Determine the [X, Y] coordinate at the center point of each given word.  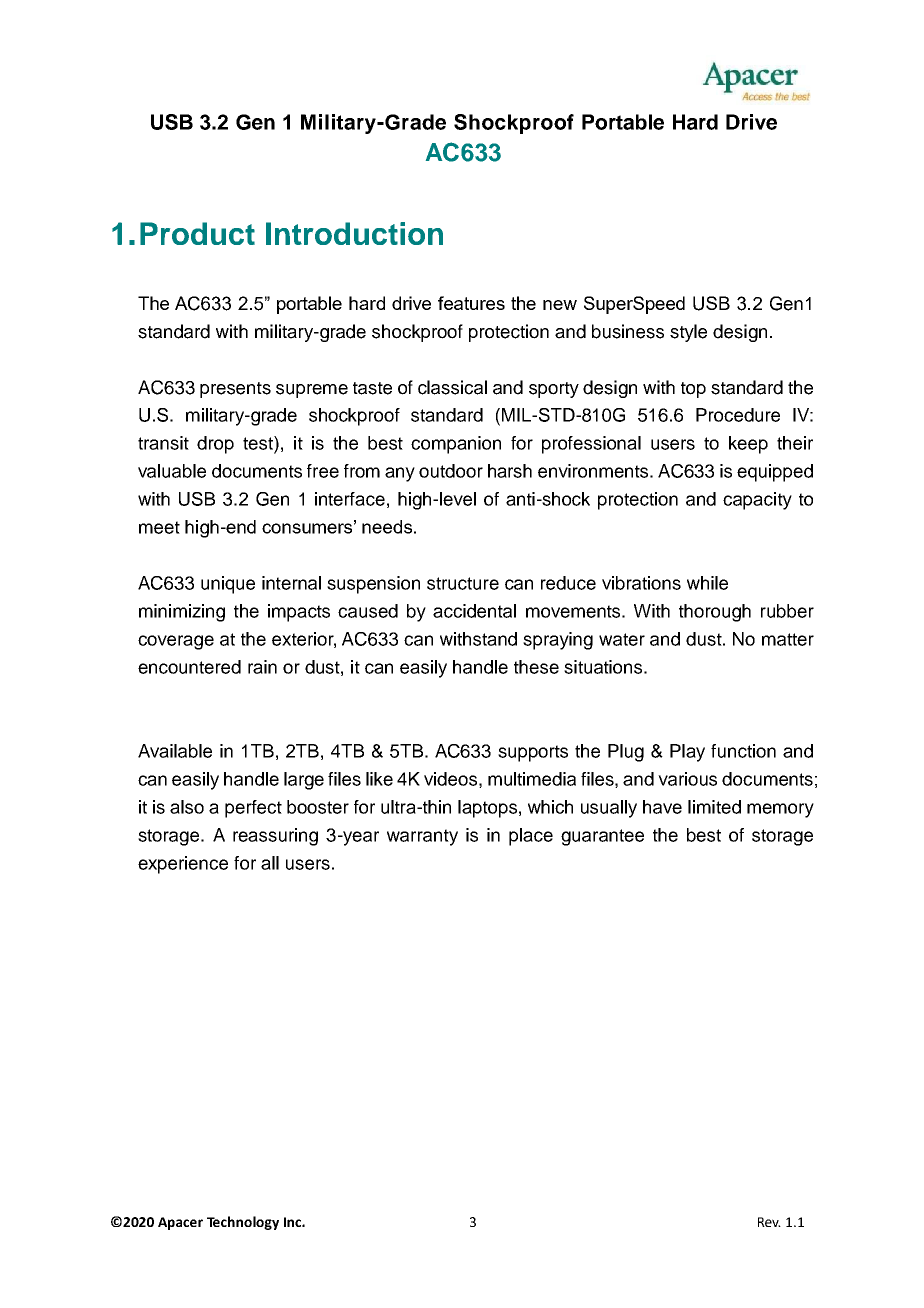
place [531, 837]
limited [714, 807]
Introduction [354, 233]
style [688, 333]
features [471, 303]
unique [228, 585]
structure [463, 583]
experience [183, 865]
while [707, 583]
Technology [243, 1223]
